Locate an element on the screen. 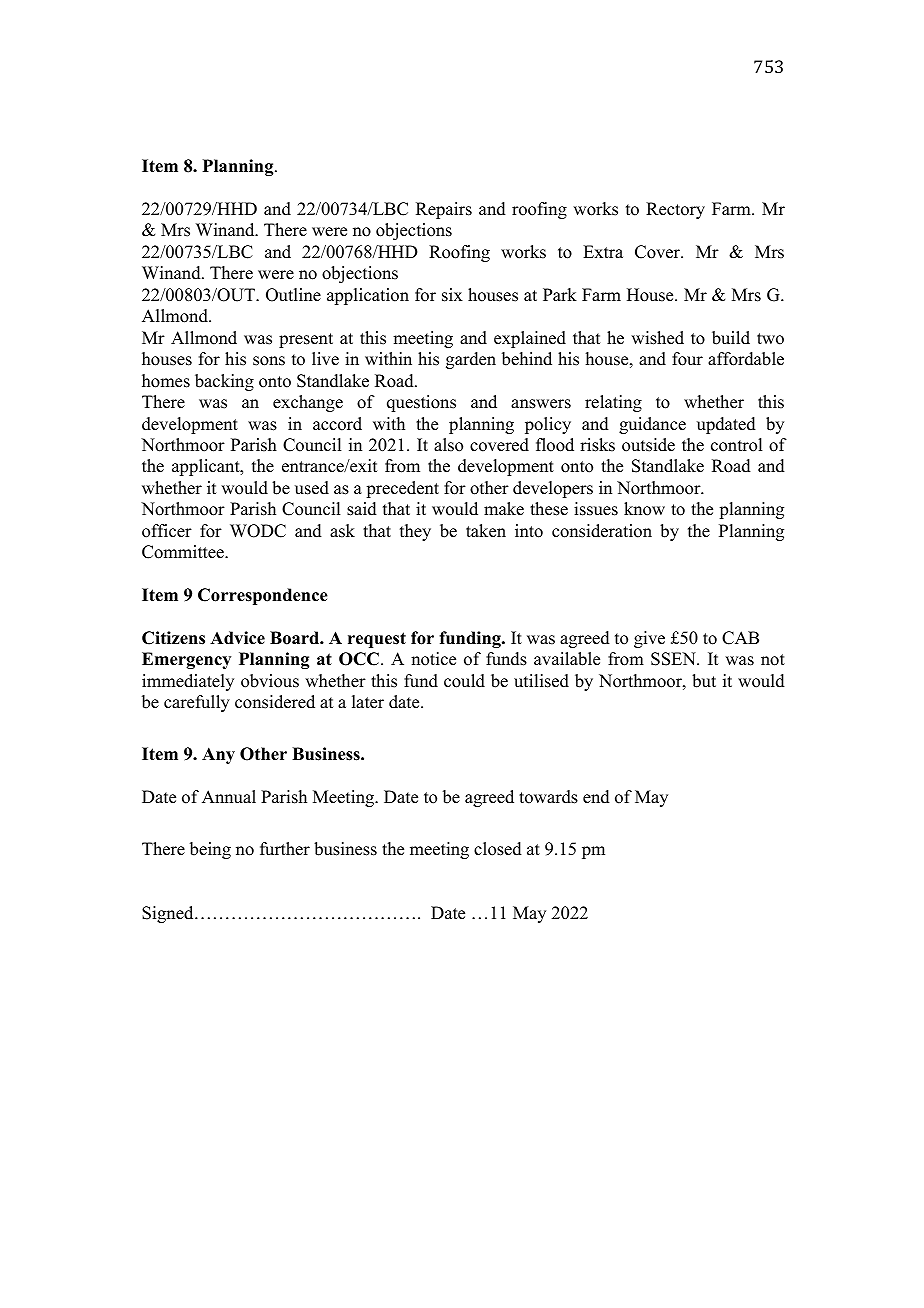 The height and width of the screenshot is (1308, 924). Outline is located at coordinates (293, 295).
